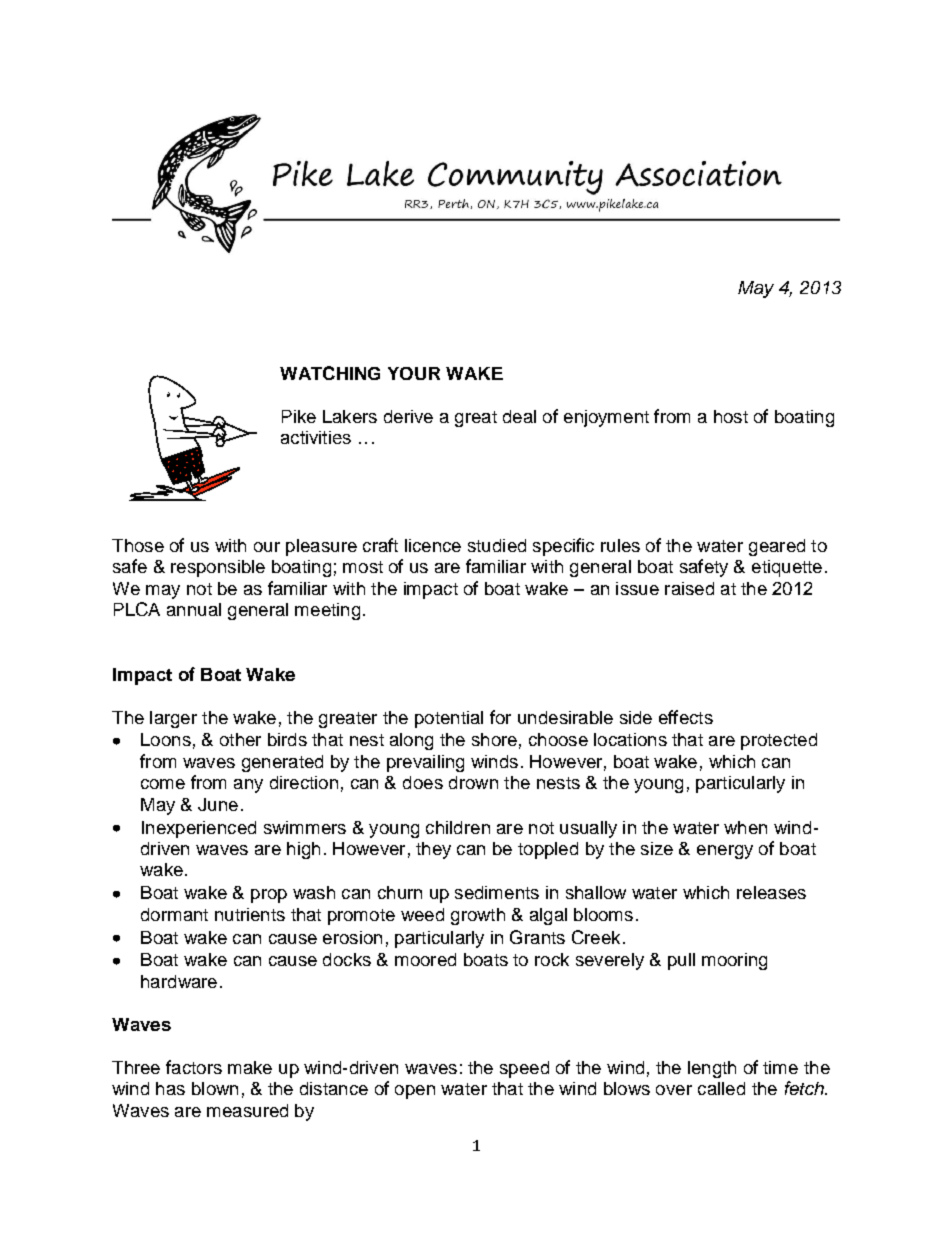 Image resolution: width=952 pixels, height=1233 pixels. What do you see at coordinates (415, 1092) in the screenshot?
I see `open` at bounding box center [415, 1092].
